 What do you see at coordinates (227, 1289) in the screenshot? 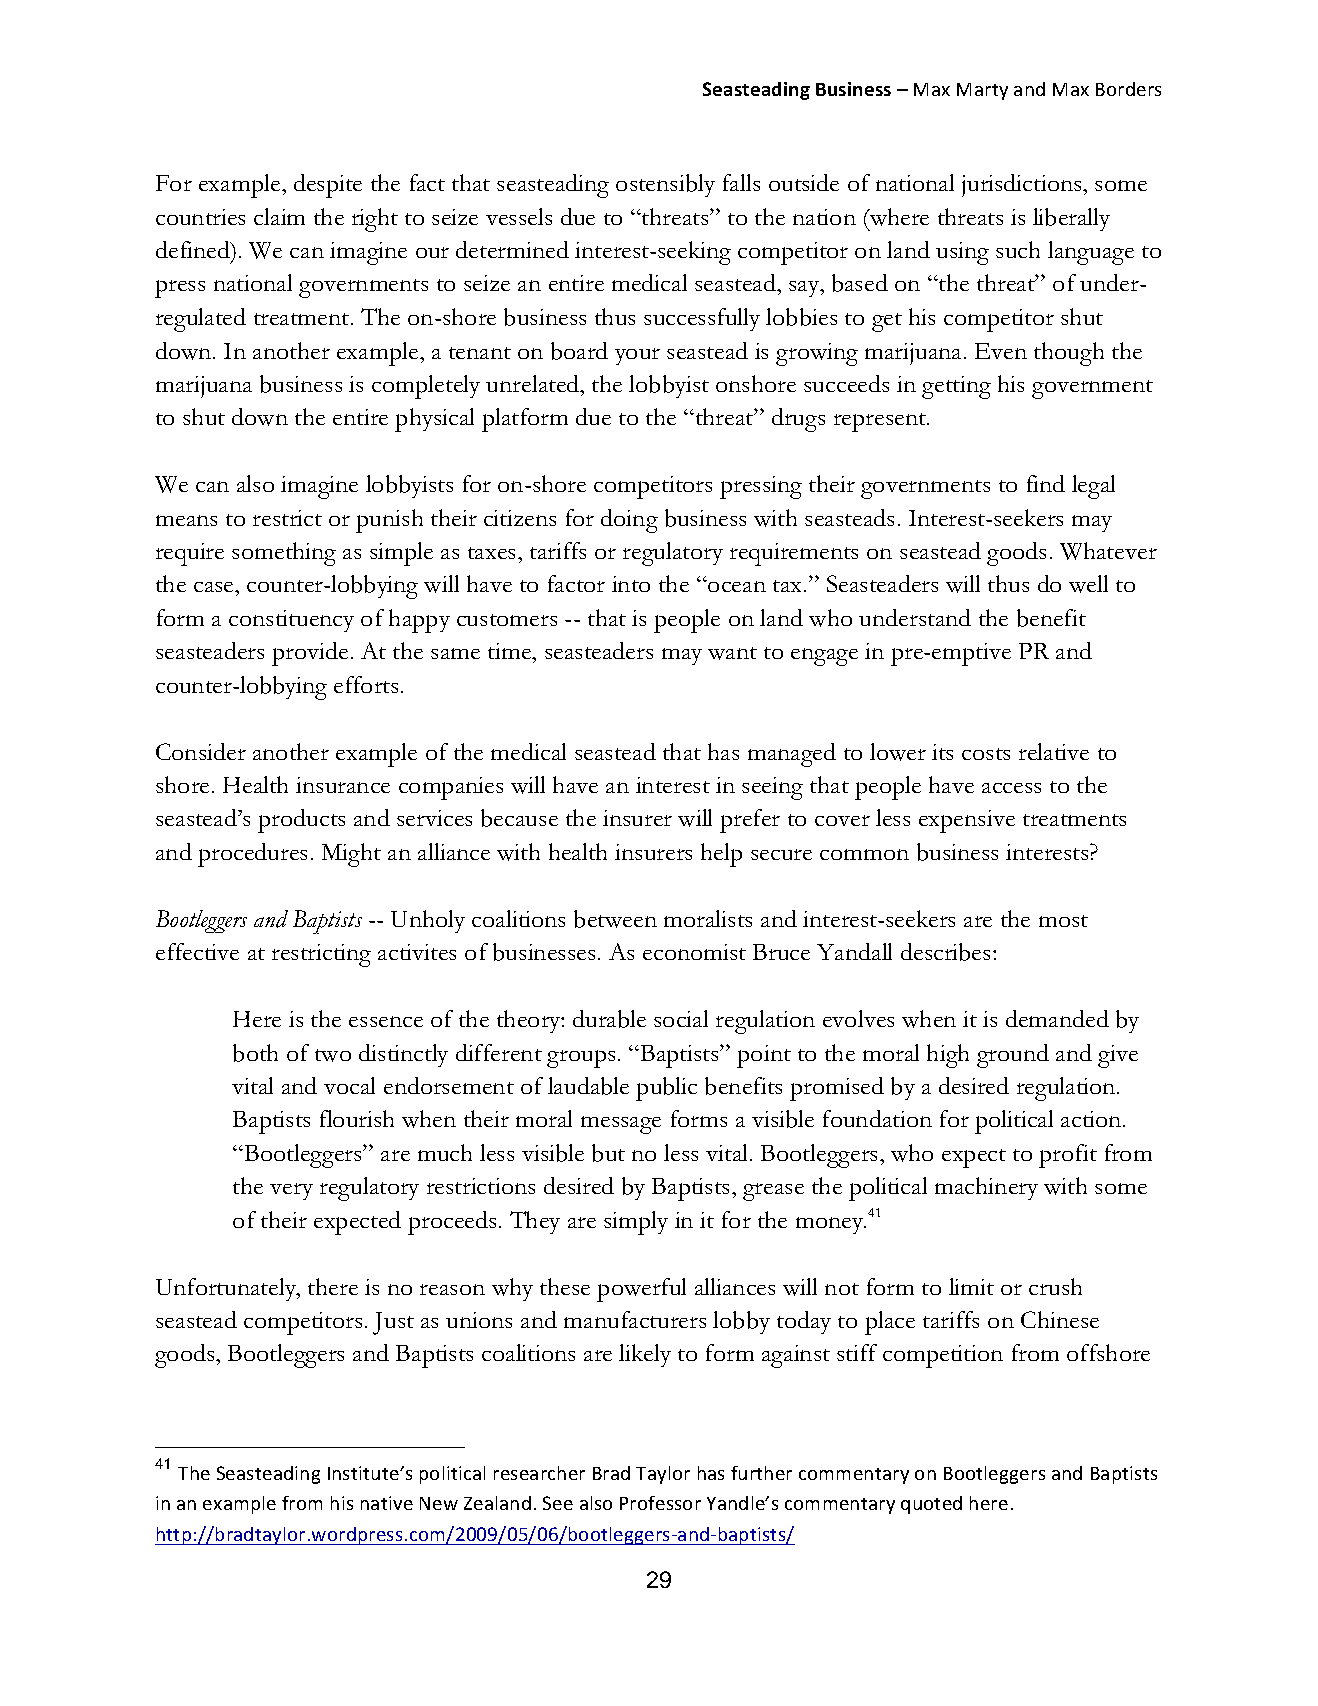
I see `Unfortunately` at bounding box center [227, 1289].
